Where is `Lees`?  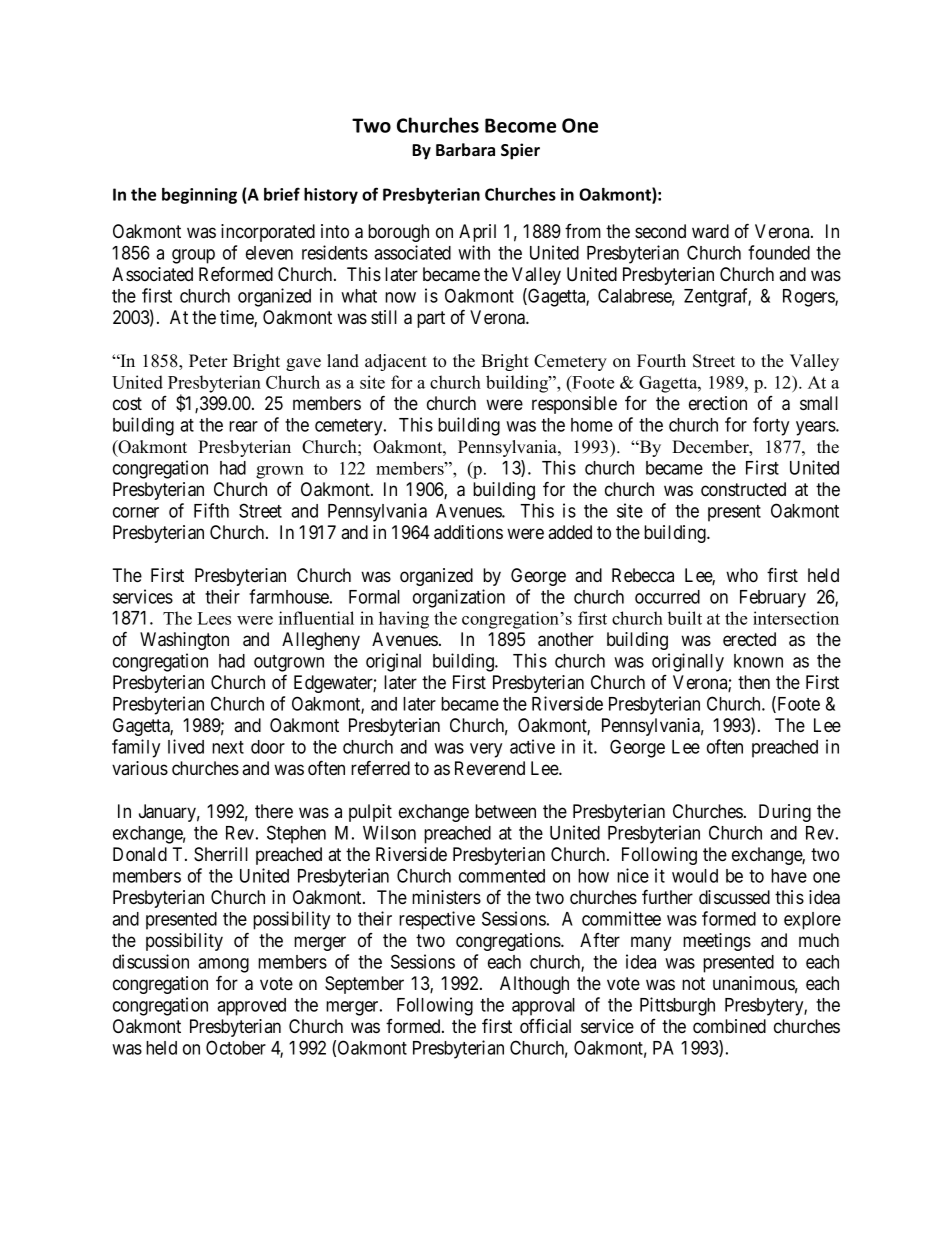
Lees is located at coordinates (214, 618).
